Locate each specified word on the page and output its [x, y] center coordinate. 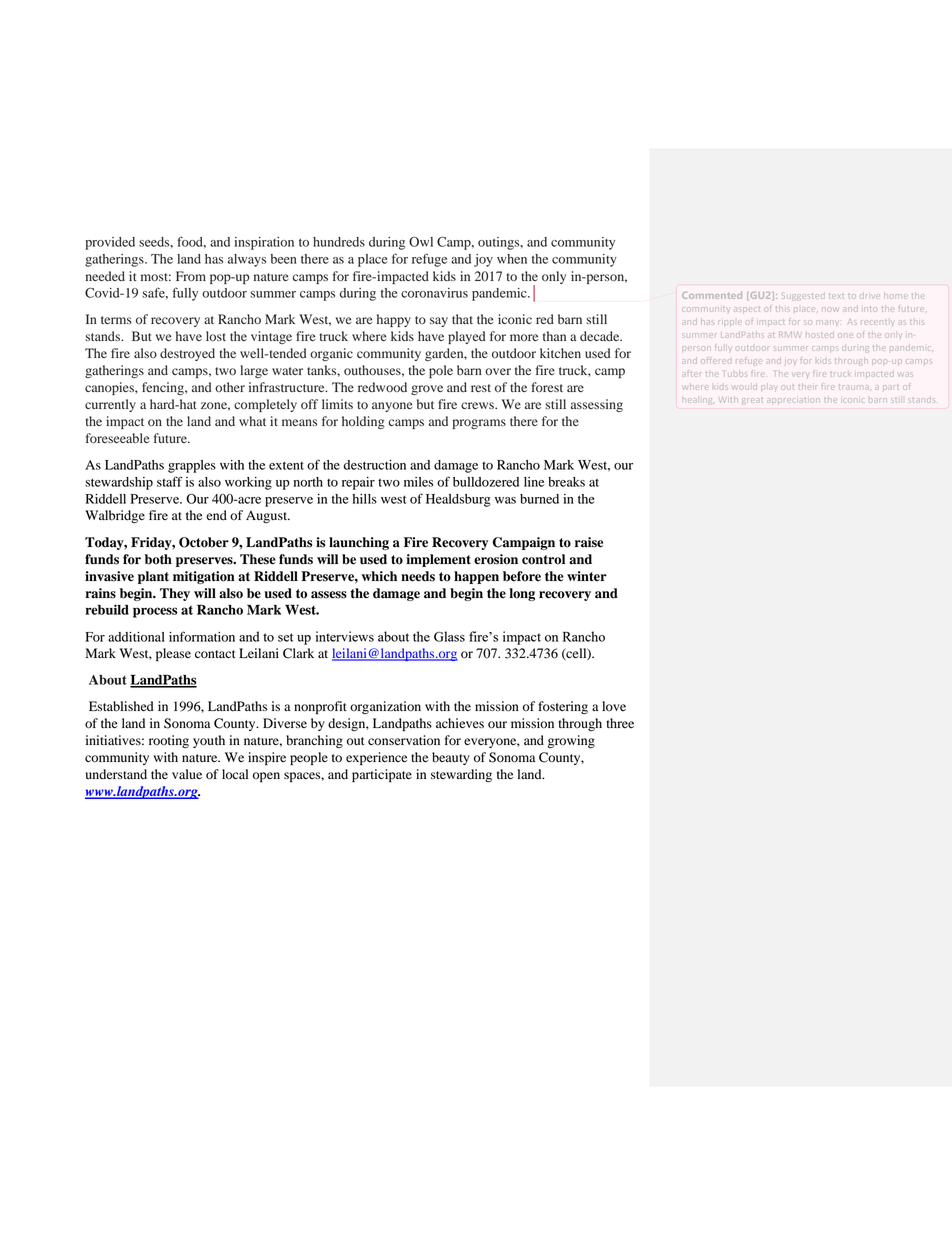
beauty [451, 758]
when [512, 259]
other [230, 387]
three [620, 723]
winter [587, 576]
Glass [449, 636]
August [268, 516]
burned [539, 499]
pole [441, 371]
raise [589, 542]
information [202, 636]
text [836, 296]
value [187, 774]
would [745, 387]
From [191, 276]
